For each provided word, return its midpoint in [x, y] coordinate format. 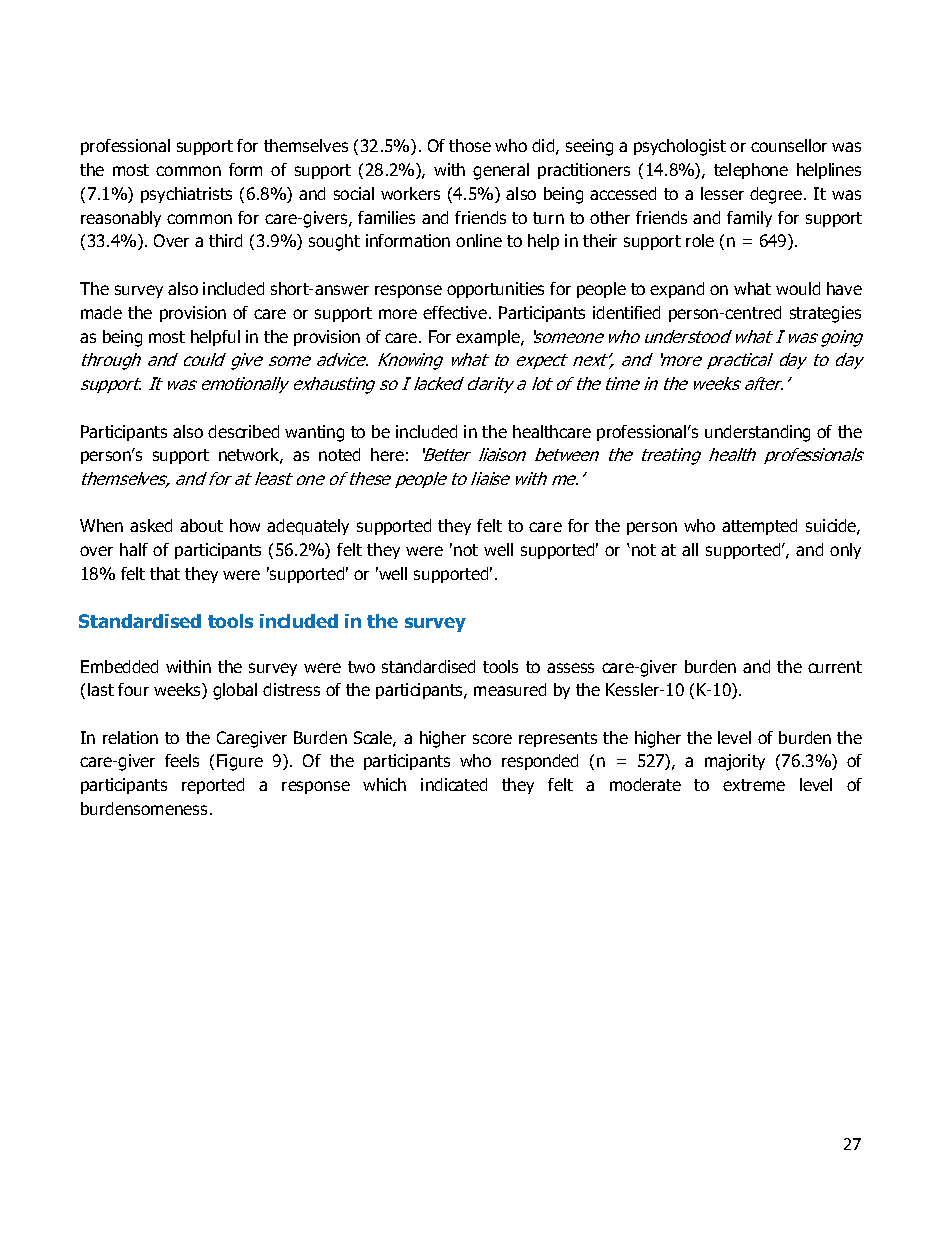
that [165, 573]
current [835, 667]
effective [455, 312]
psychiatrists [186, 195]
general [501, 171]
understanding [757, 433]
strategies [825, 314]
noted [339, 454]
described [243, 431]
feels [182, 760]
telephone [751, 171]
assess [570, 668]
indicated [454, 784]
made [101, 312]
